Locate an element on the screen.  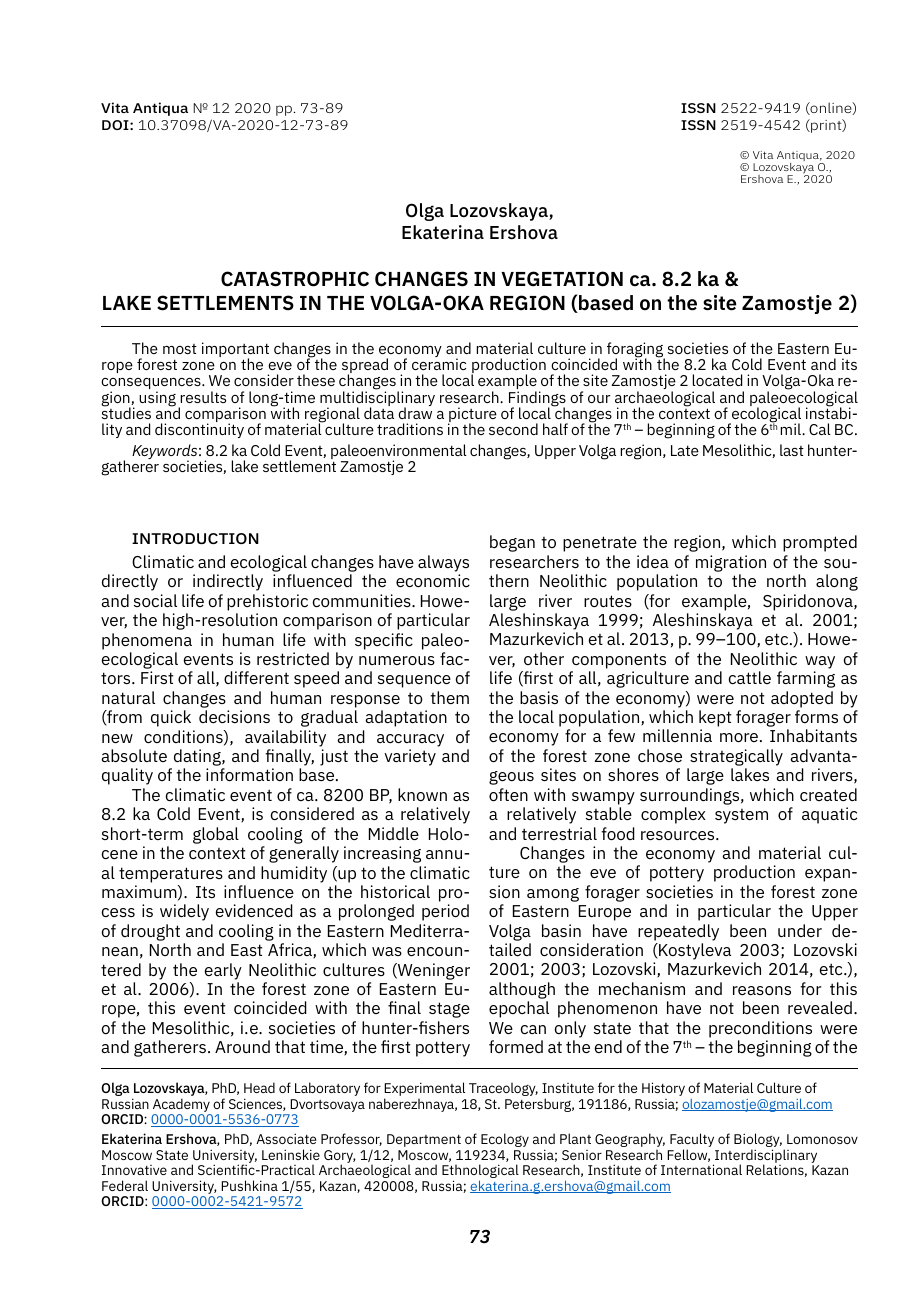
reasons is located at coordinates (762, 990).
